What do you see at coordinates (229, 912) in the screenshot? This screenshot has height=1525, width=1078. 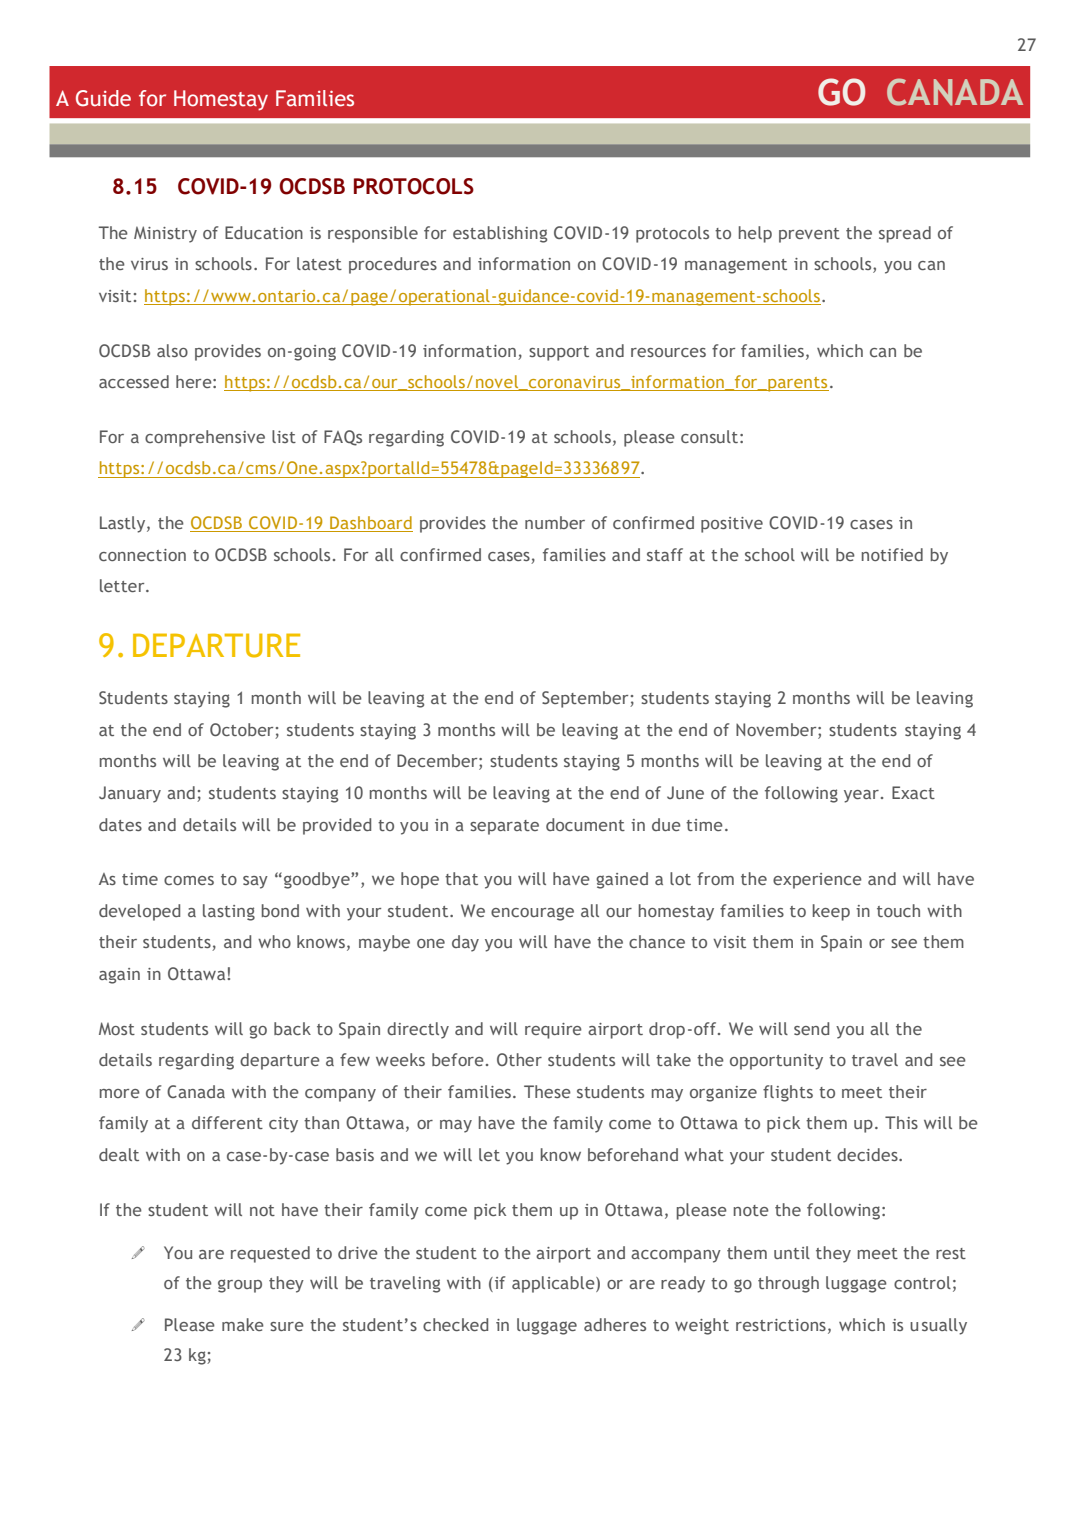 I see `lasting` at bounding box center [229, 912].
